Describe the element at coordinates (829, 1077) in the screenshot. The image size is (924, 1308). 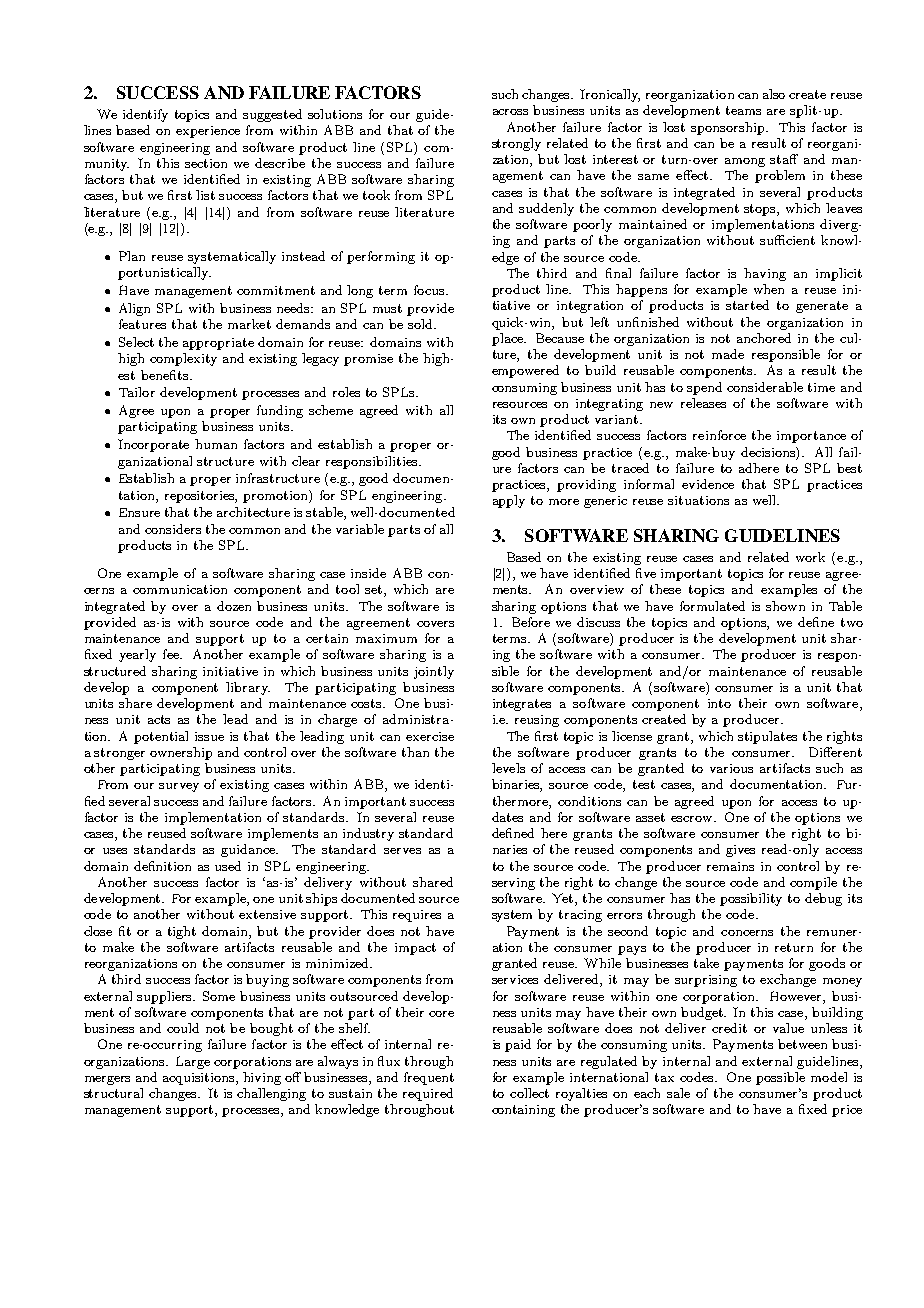
I see `model` at that location.
